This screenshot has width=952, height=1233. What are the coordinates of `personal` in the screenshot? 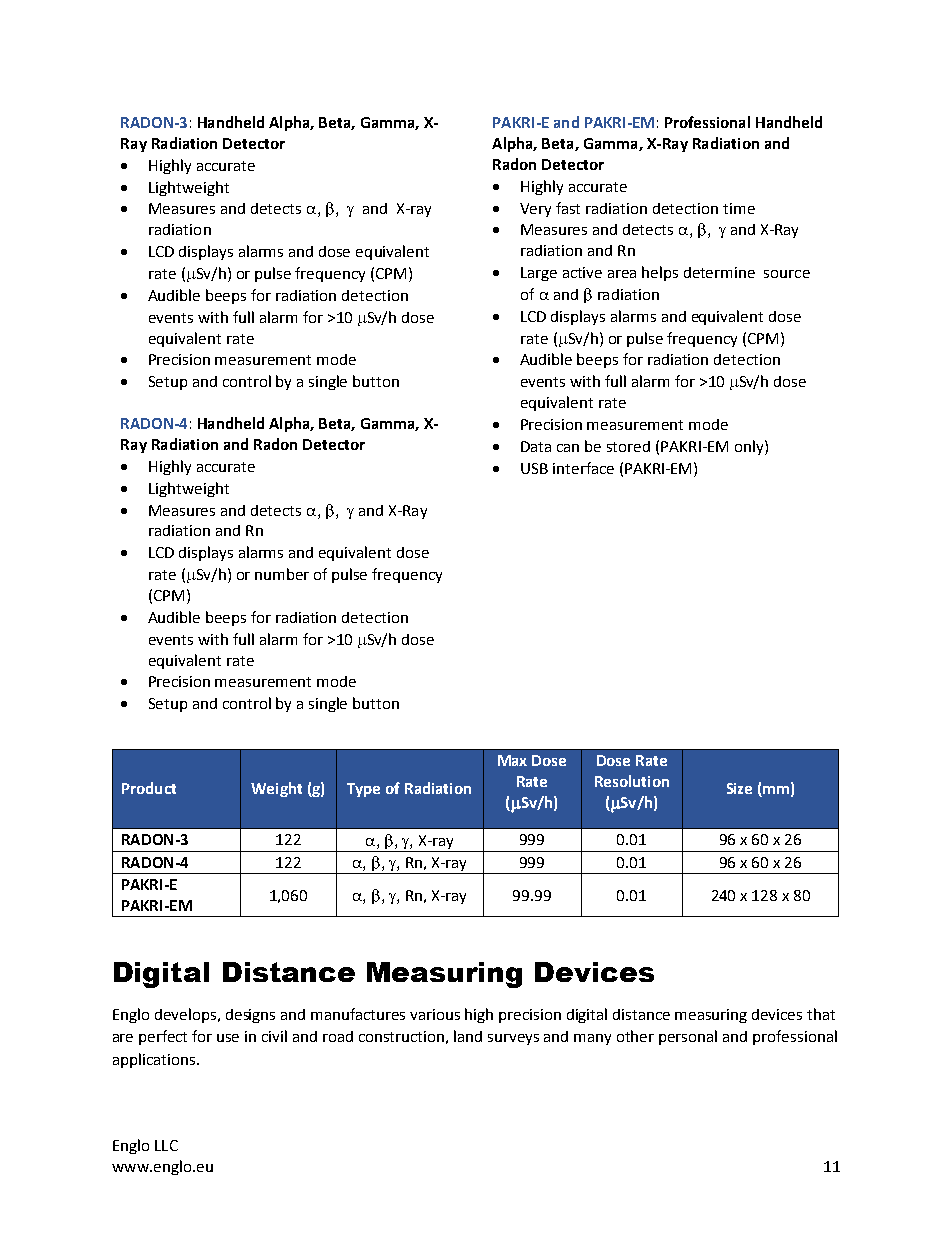 It's located at (688, 1037).
